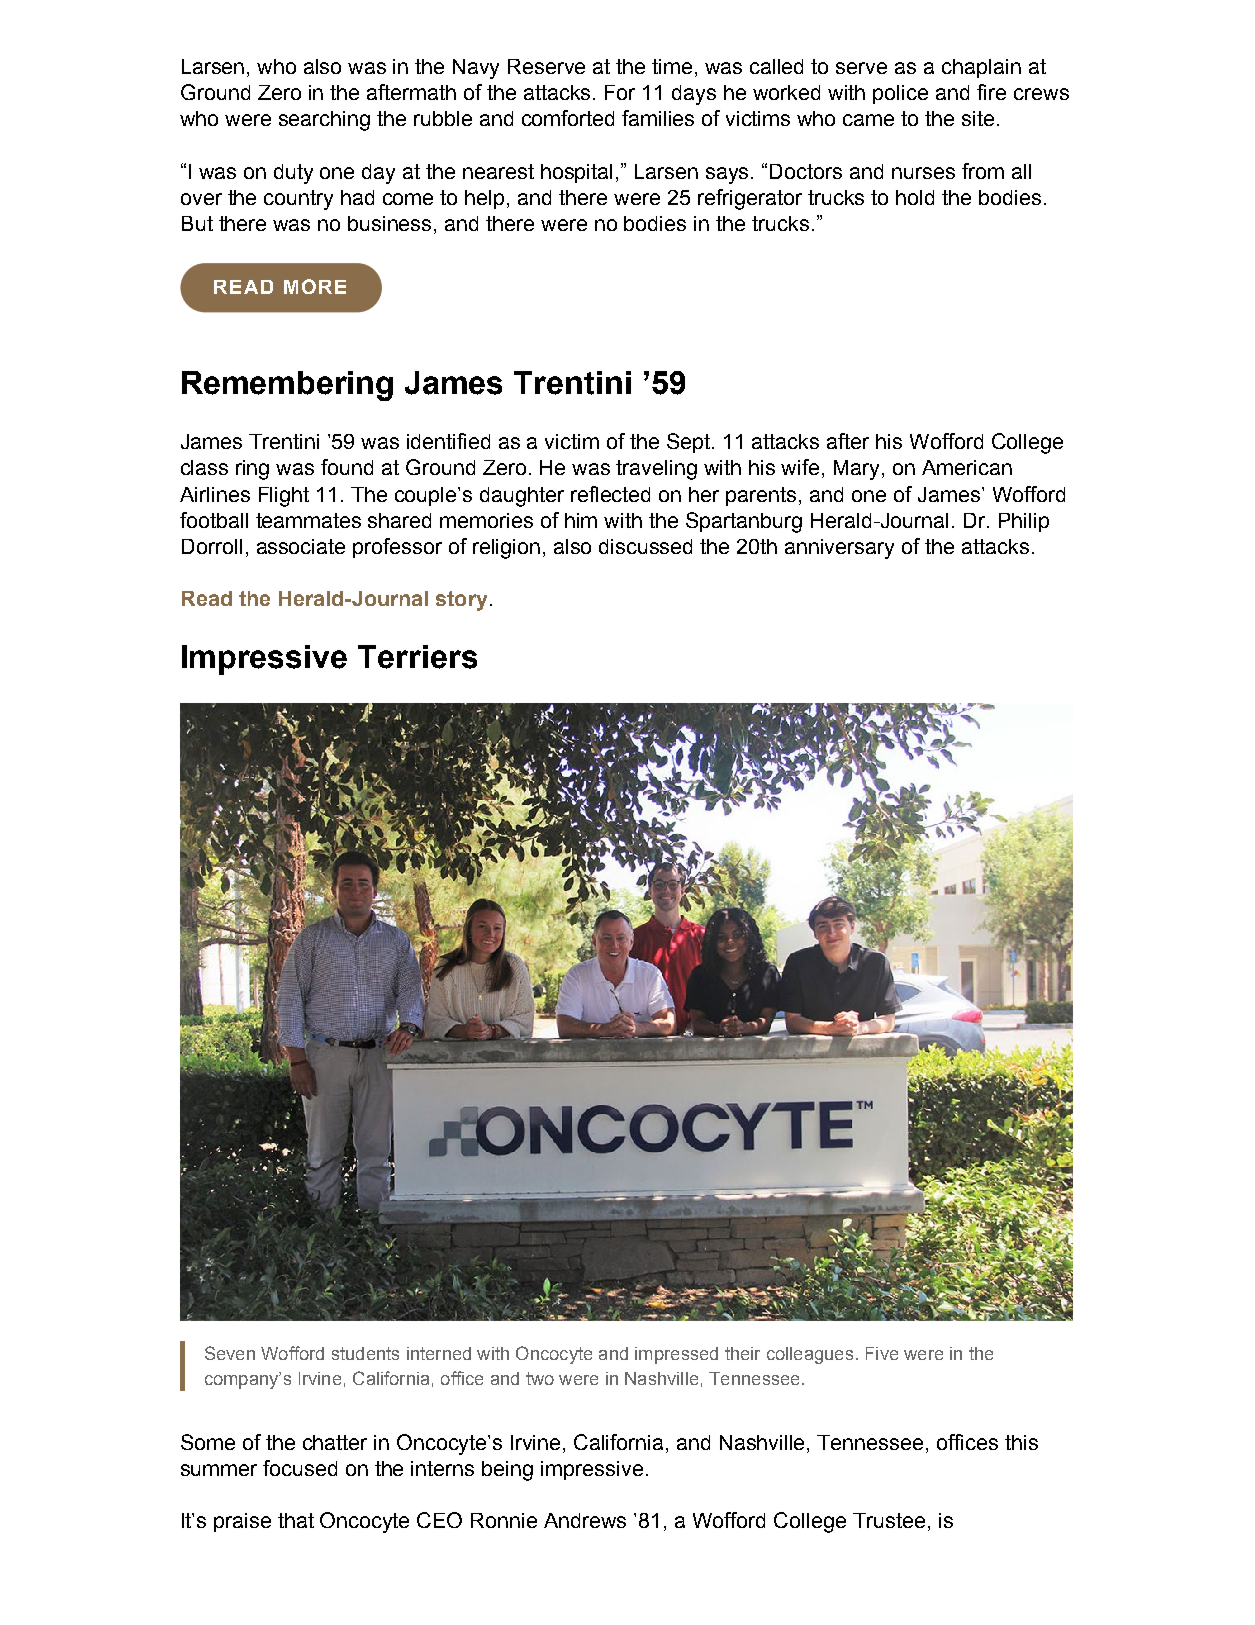 The width and height of the screenshot is (1255, 1625). Describe the element at coordinates (1024, 522) in the screenshot. I see `Philip` at that location.
